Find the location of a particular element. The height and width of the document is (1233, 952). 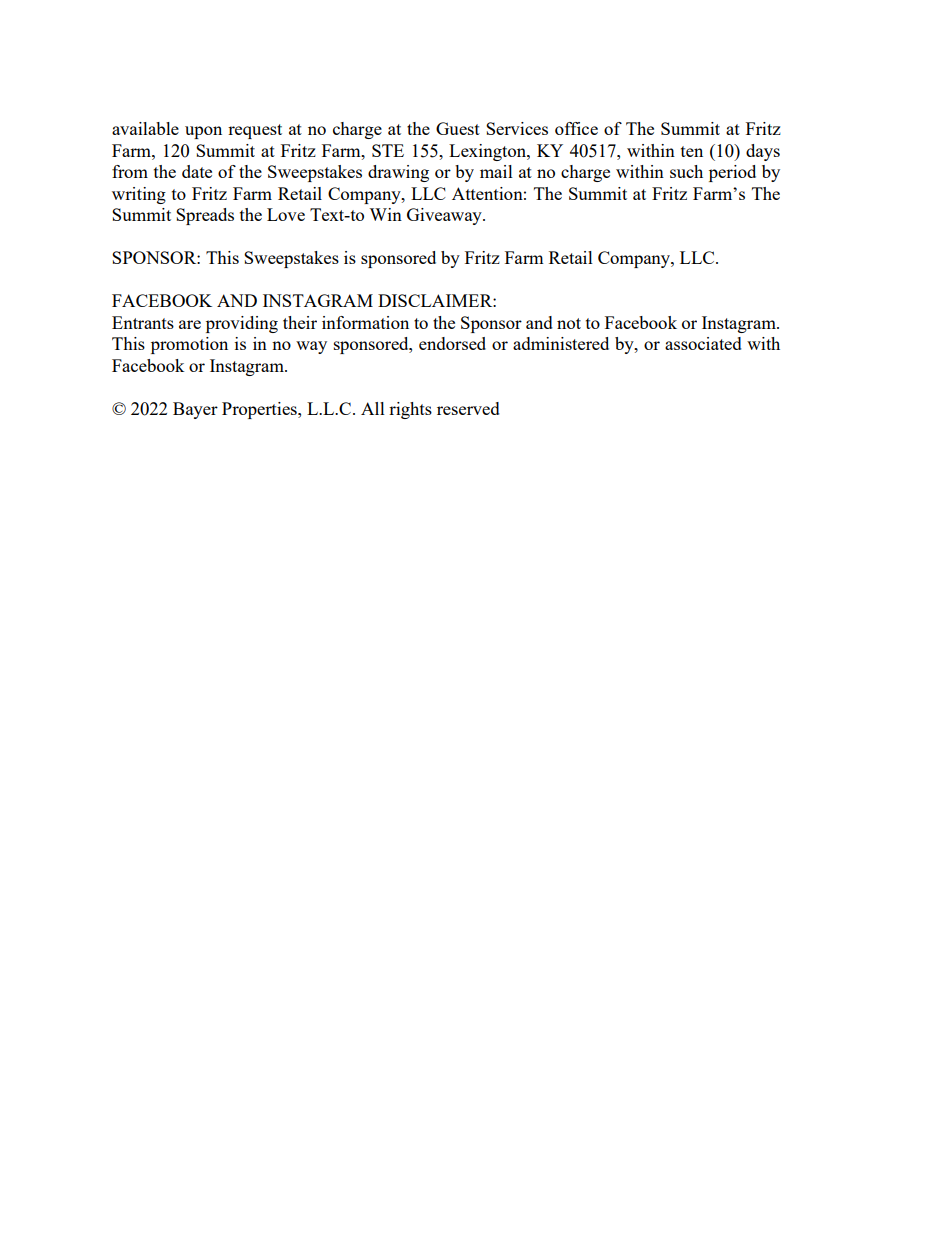

days is located at coordinates (763, 152).
